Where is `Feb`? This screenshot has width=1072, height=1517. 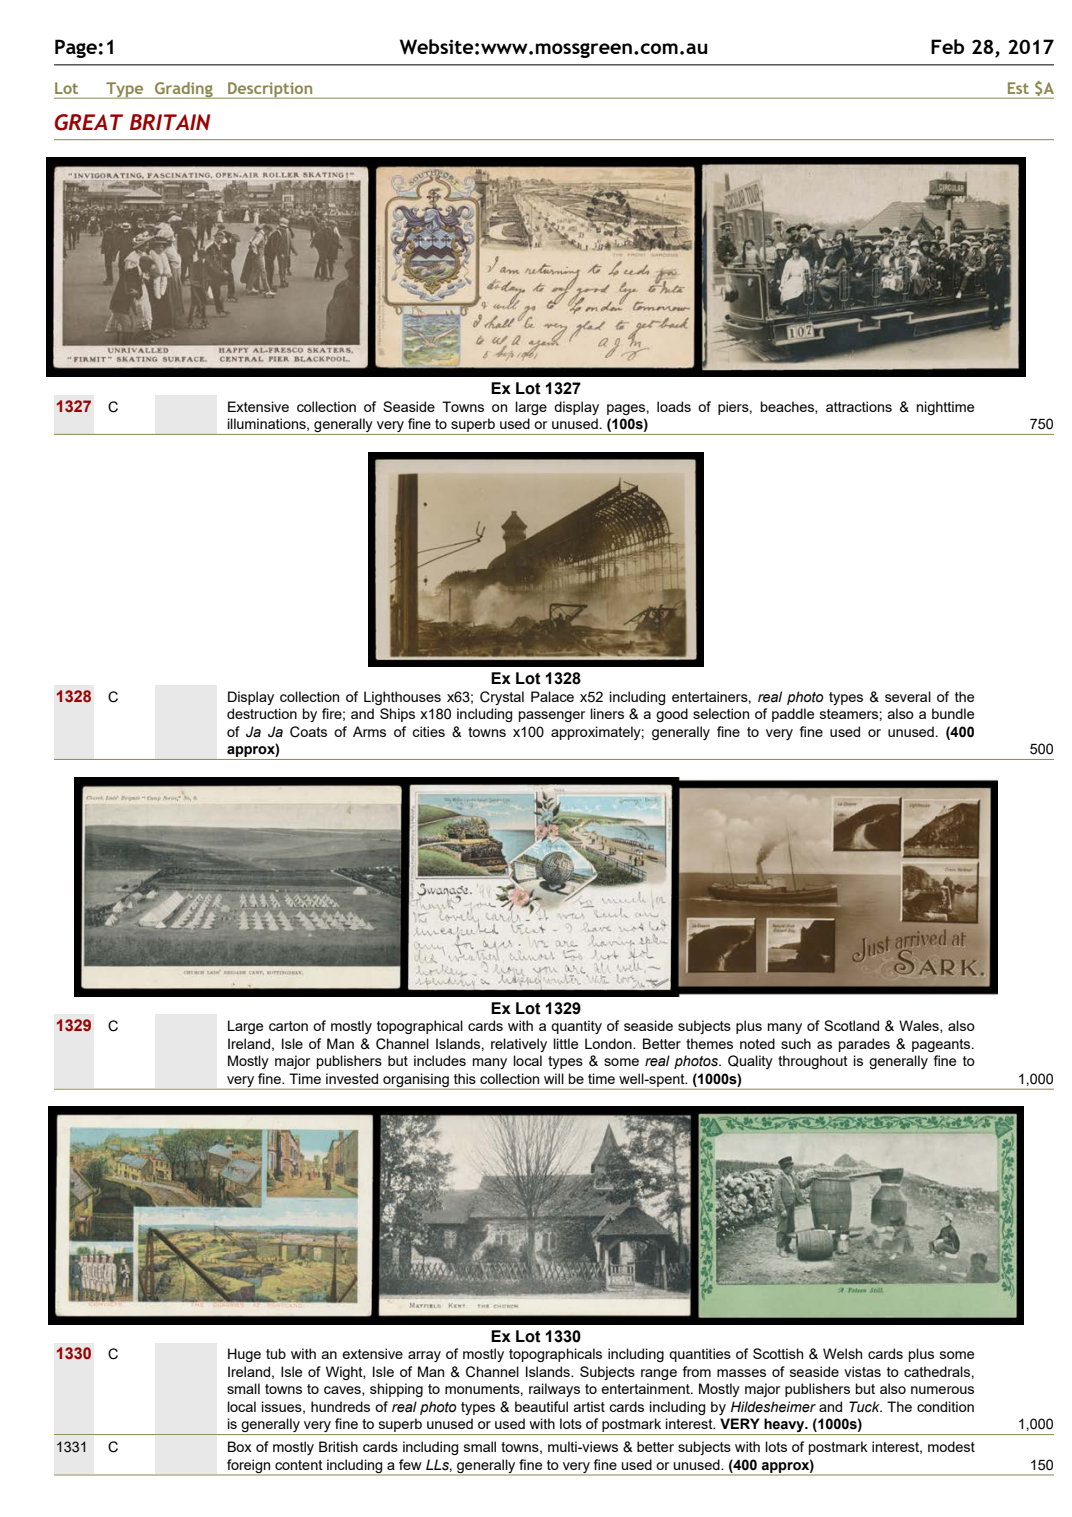
Feb is located at coordinates (947, 46).
